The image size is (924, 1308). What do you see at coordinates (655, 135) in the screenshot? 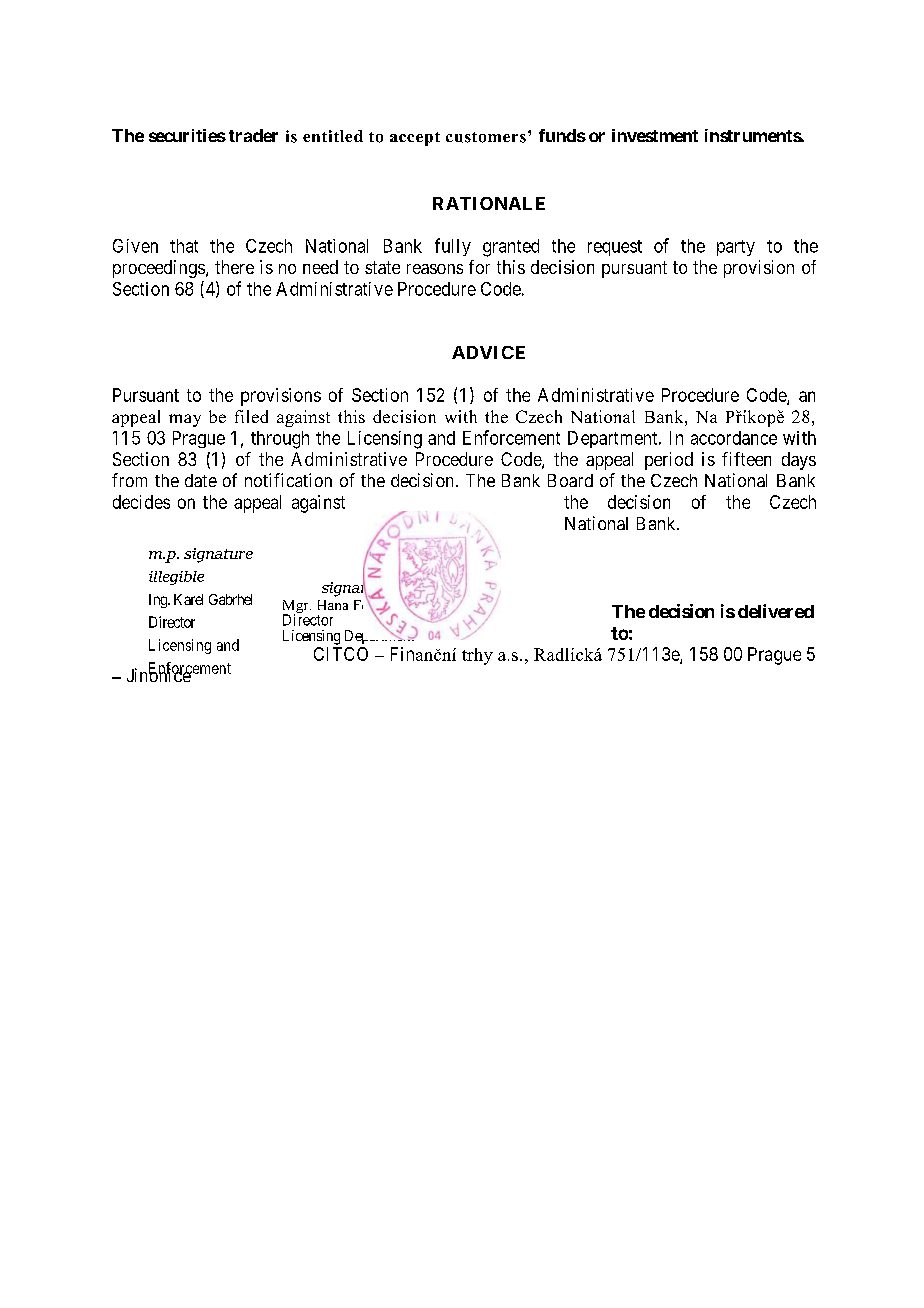
I see `investment` at bounding box center [655, 135].
